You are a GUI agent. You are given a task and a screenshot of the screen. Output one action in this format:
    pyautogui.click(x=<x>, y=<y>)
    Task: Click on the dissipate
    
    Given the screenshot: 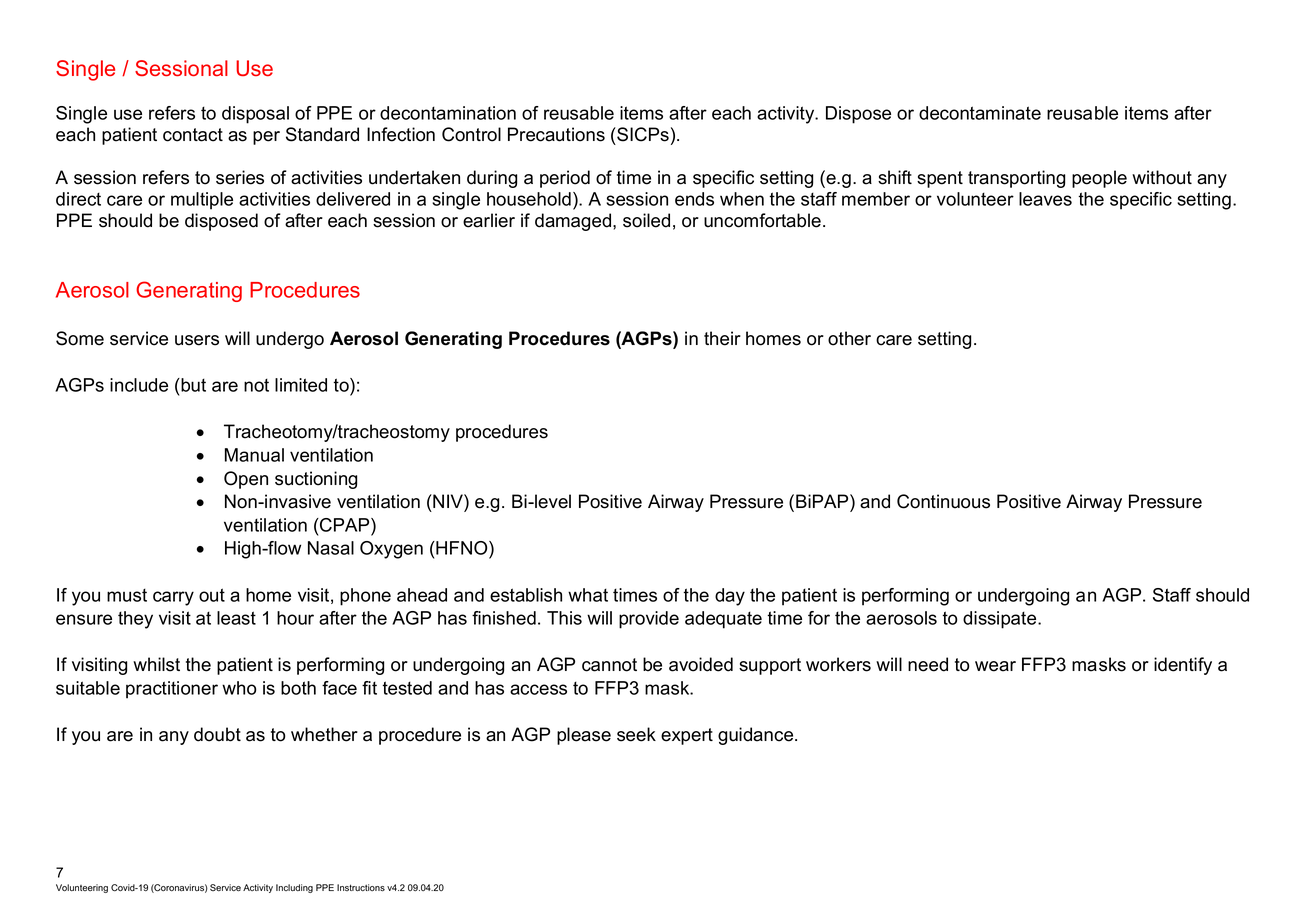 What is the action you would take?
    pyautogui.click(x=1001, y=620)
